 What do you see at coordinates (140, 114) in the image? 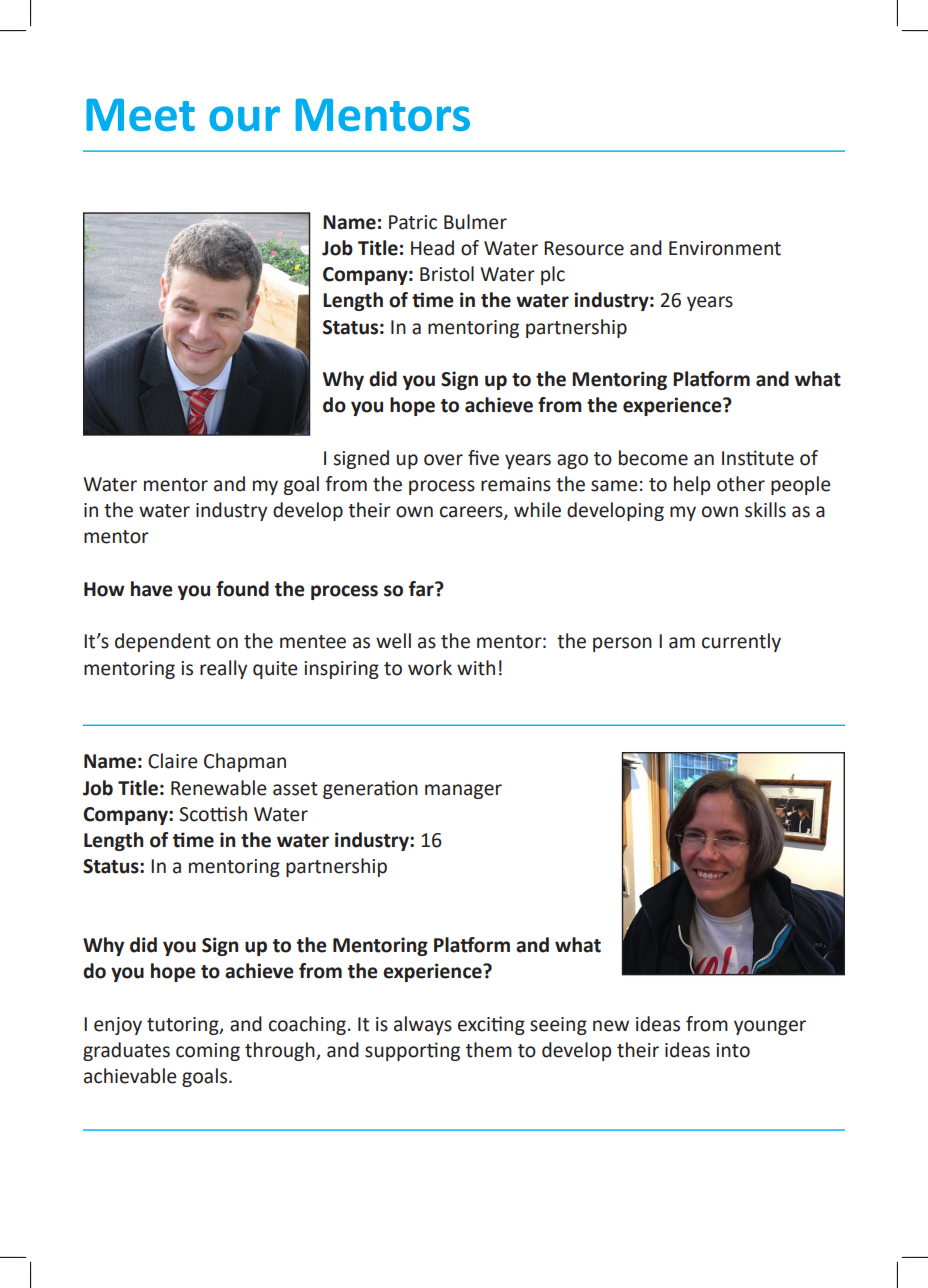
I see `Meet` at bounding box center [140, 114].
